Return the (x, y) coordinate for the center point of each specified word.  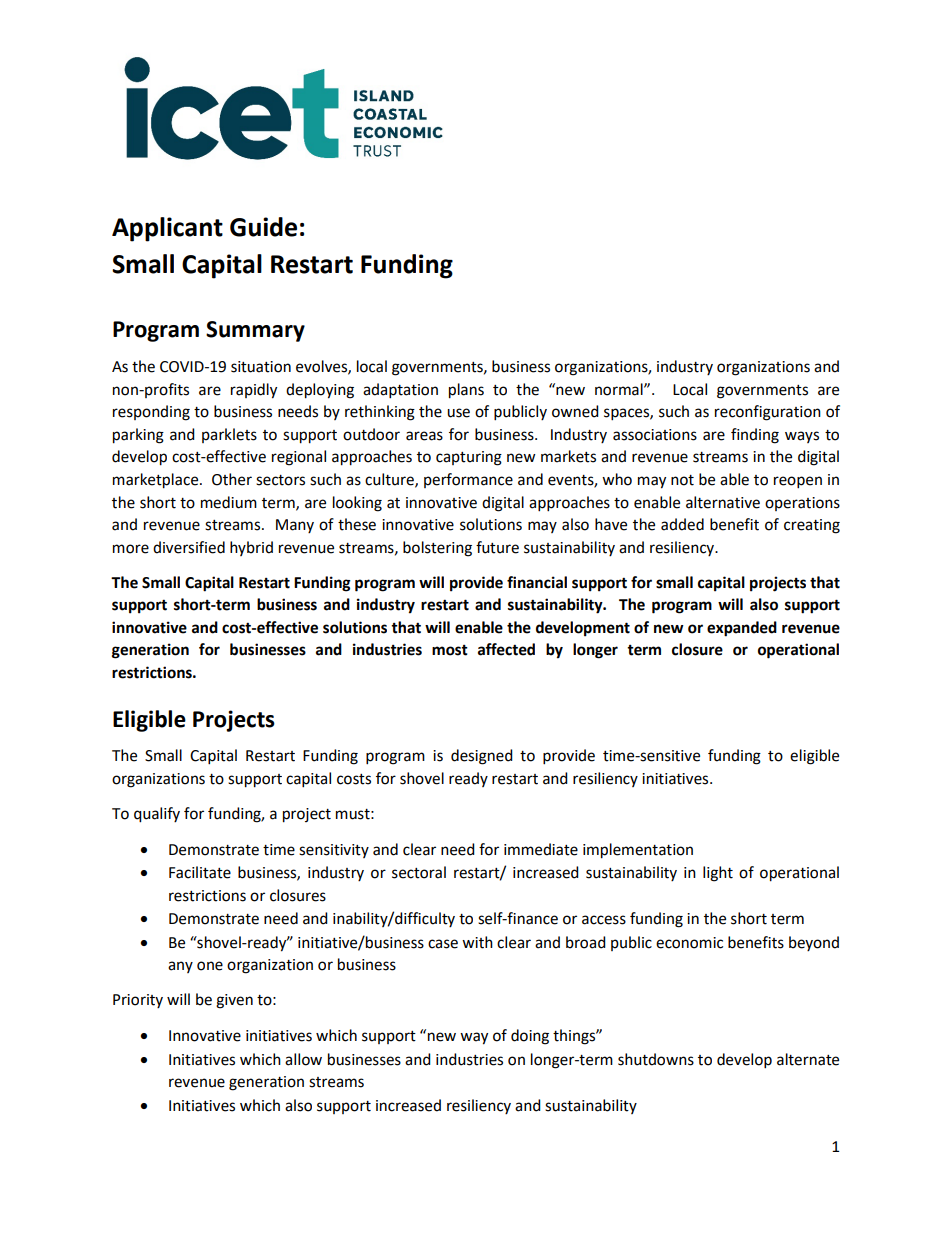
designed (482, 757)
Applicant (167, 229)
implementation (638, 851)
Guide (263, 227)
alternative (723, 502)
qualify (157, 815)
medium (229, 502)
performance (468, 480)
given (234, 1001)
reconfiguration (768, 413)
